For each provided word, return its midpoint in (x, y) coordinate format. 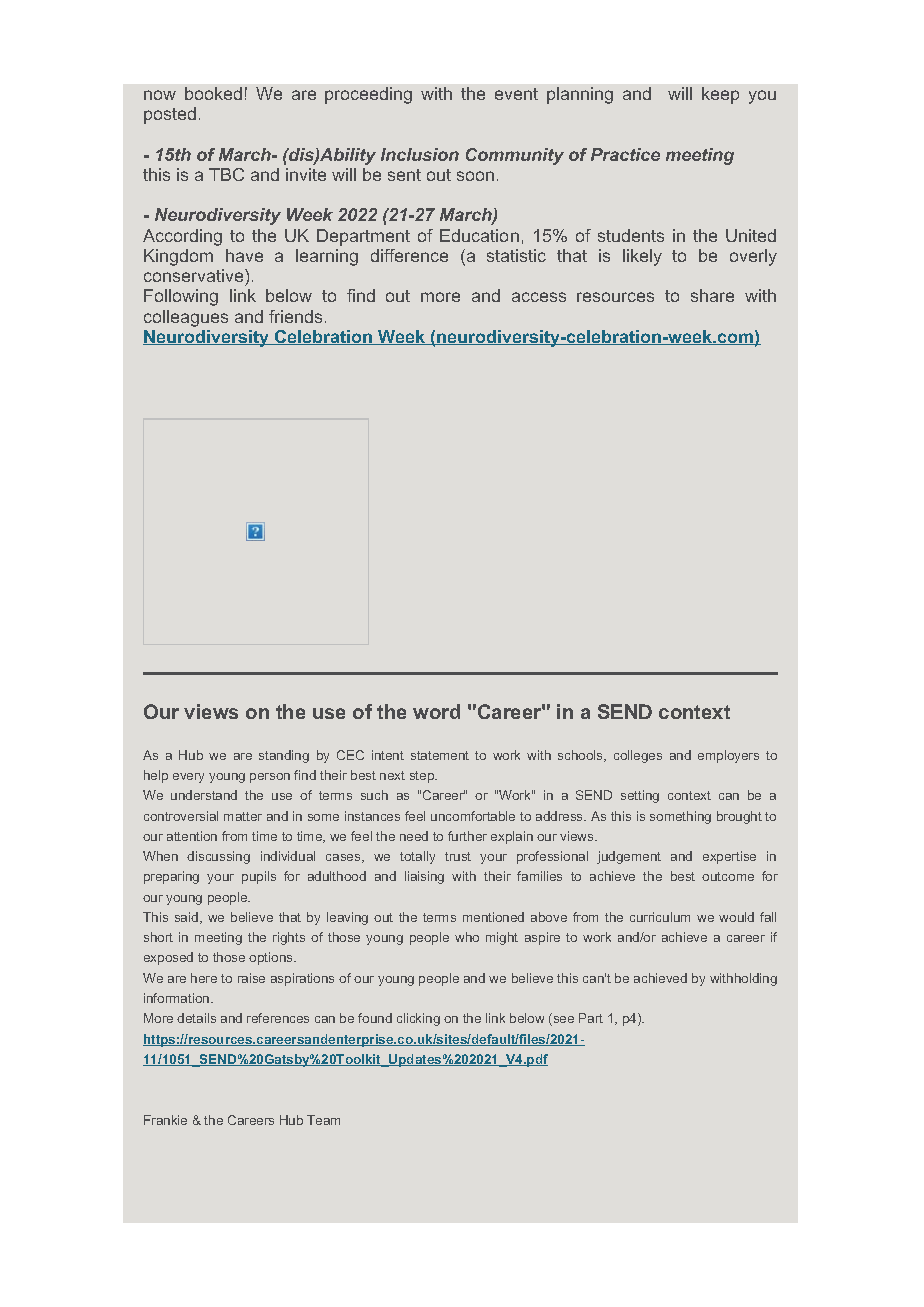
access (539, 297)
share (712, 295)
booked (213, 93)
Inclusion (420, 154)
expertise (729, 857)
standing (284, 756)
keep (720, 95)
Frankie (165, 1120)
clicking (418, 1019)
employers (728, 756)
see (562, 1021)
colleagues (186, 318)
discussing (218, 857)
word (436, 711)
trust (458, 856)
